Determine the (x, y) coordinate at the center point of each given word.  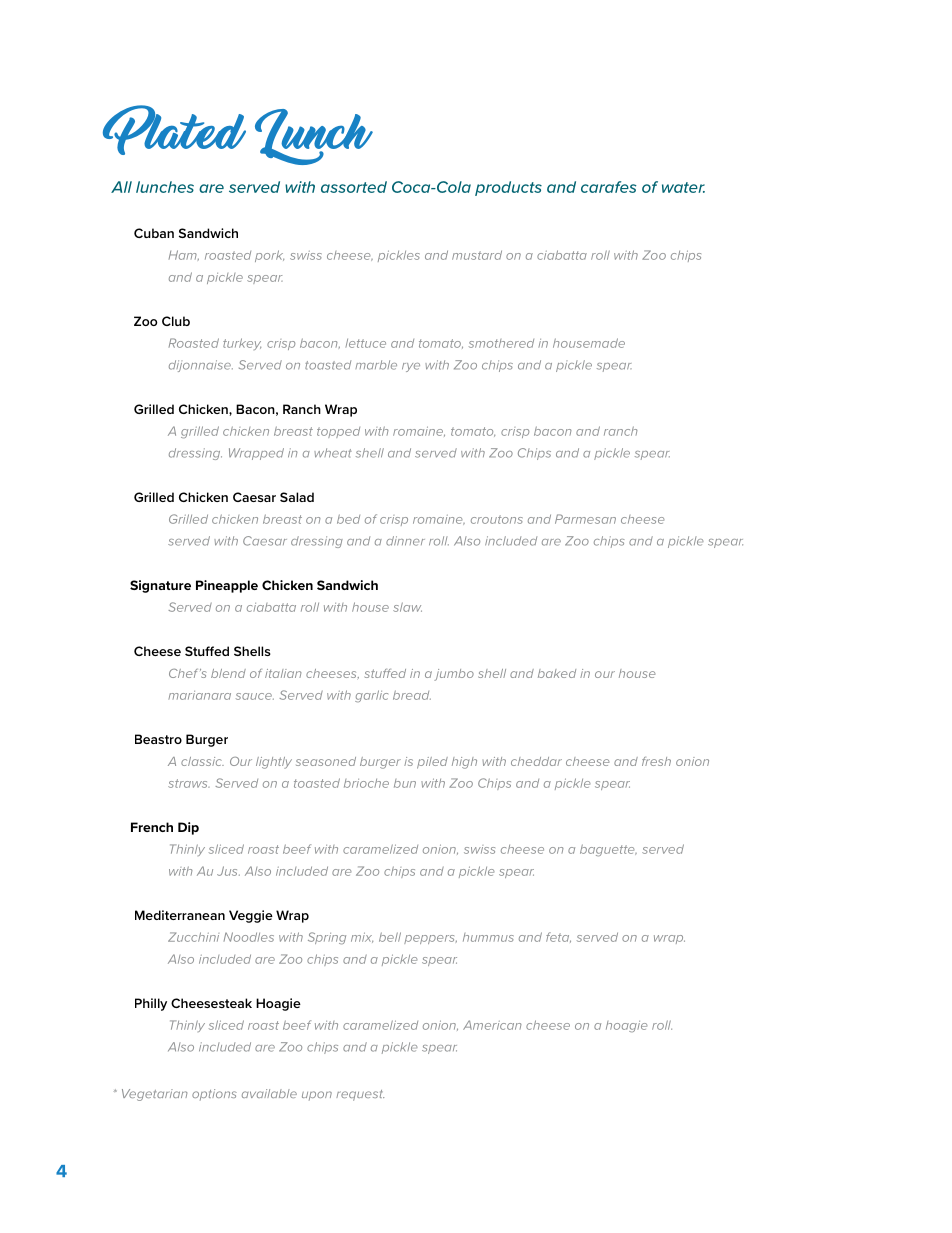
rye (411, 367)
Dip (188, 828)
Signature (160, 586)
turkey (242, 344)
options (214, 1095)
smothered (501, 343)
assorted (354, 187)
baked (557, 673)
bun (405, 783)
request (360, 1095)
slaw (407, 607)
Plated (174, 130)
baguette (608, 850)
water (683, 187)
